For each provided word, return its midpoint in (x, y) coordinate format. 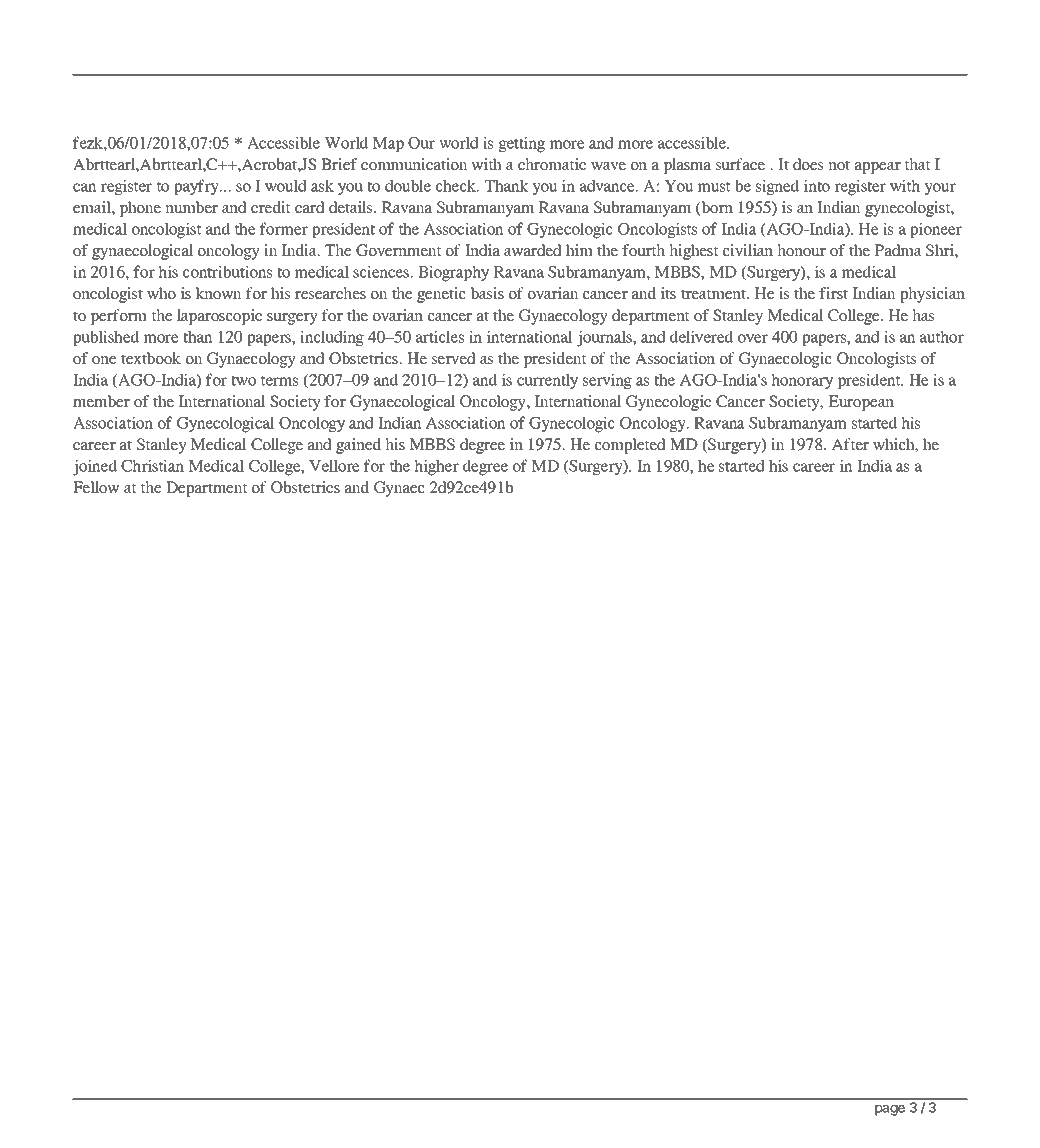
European (861, 403)
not (839, 165)
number (191, 207)
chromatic (552, 164)
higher (436, 467)
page (890, 1110)
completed (630, 446)
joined (95, 467)
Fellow (96, 487)
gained (358, 446)
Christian (152, 465)
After (850, 444)
